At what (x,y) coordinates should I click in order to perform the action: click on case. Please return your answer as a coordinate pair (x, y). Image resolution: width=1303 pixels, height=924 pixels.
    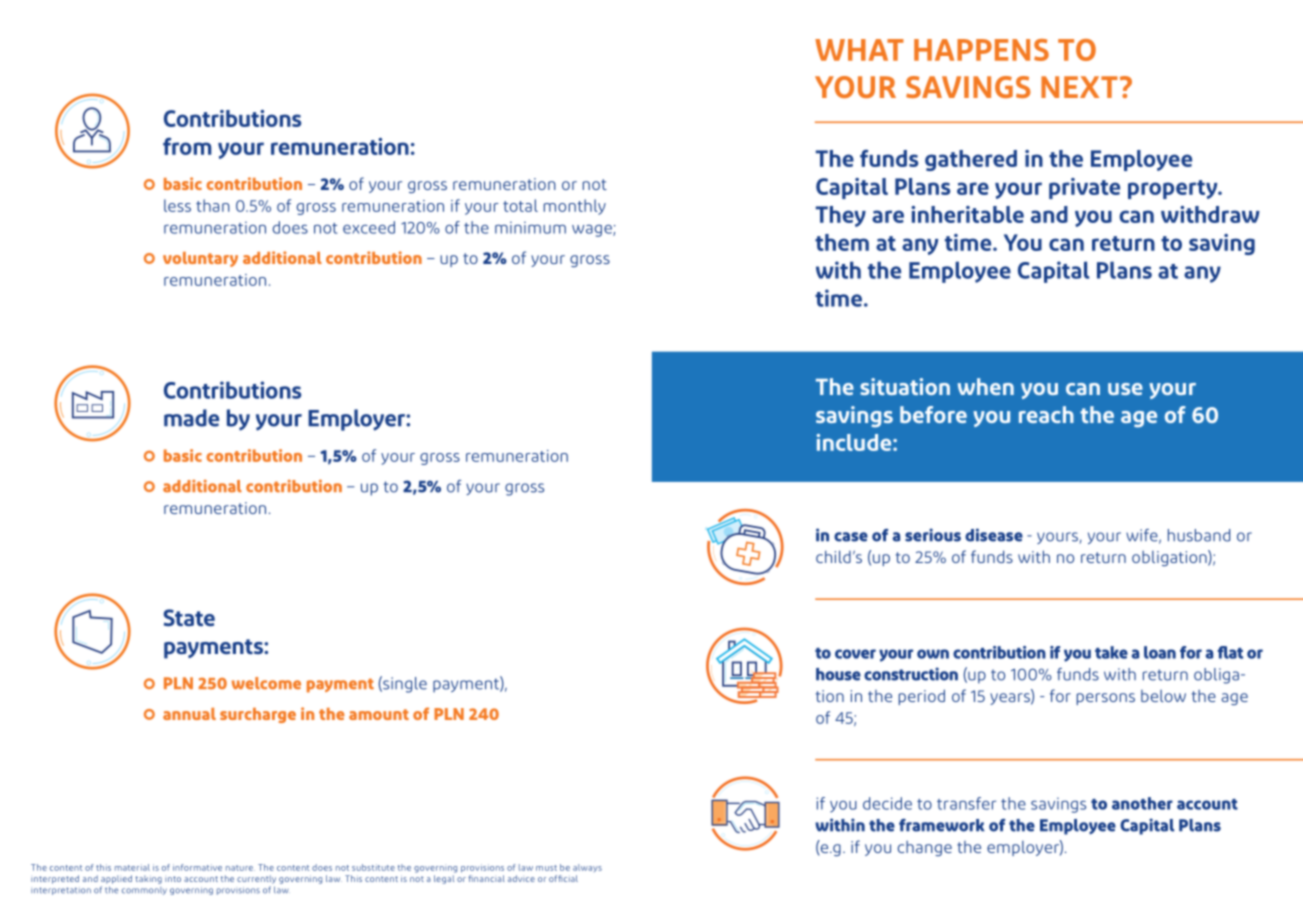
    Looking at the image, I should click on (851, 537).
